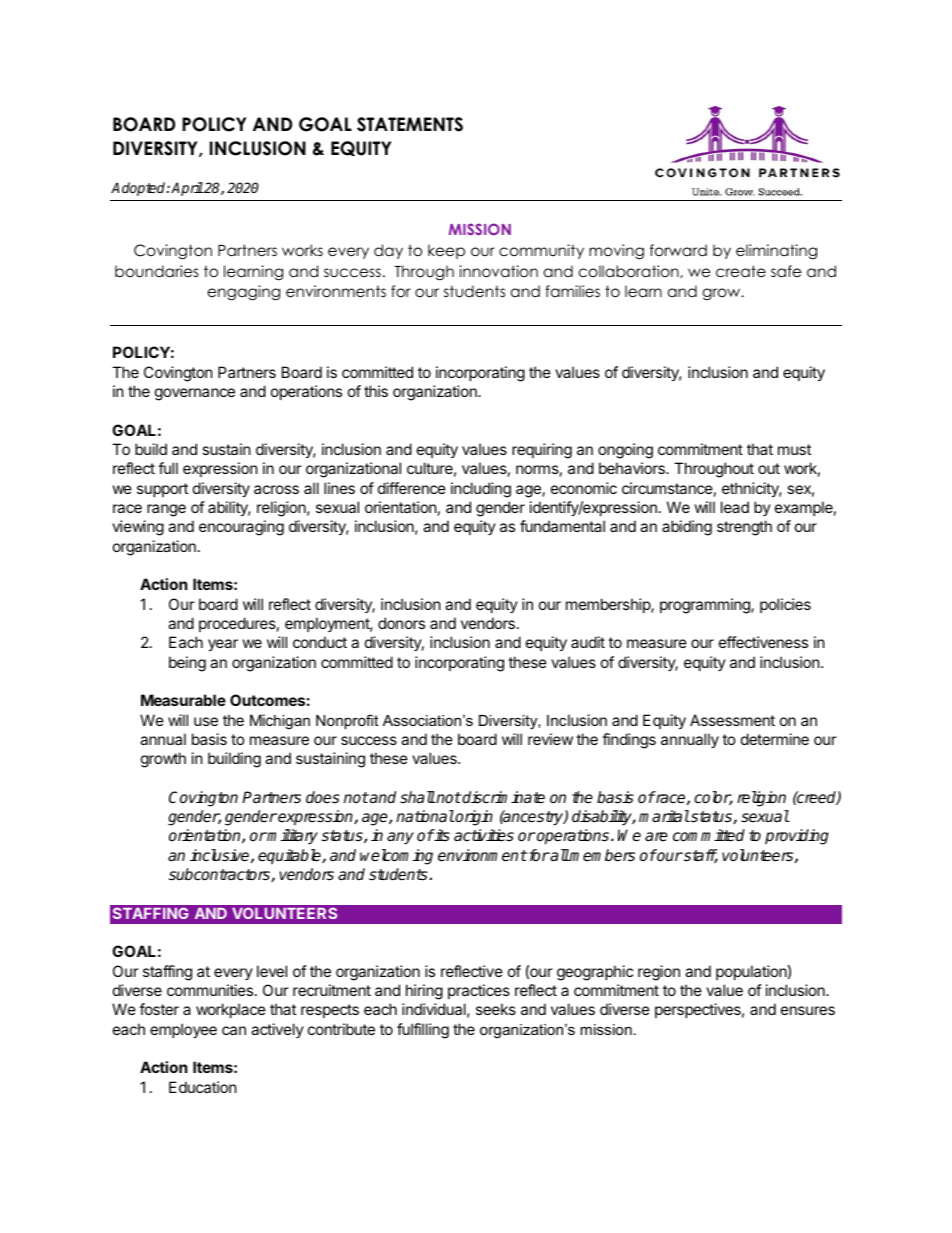  Describe the element at coordinates (808, 1010) in the page. I see `ensures` at that location.
